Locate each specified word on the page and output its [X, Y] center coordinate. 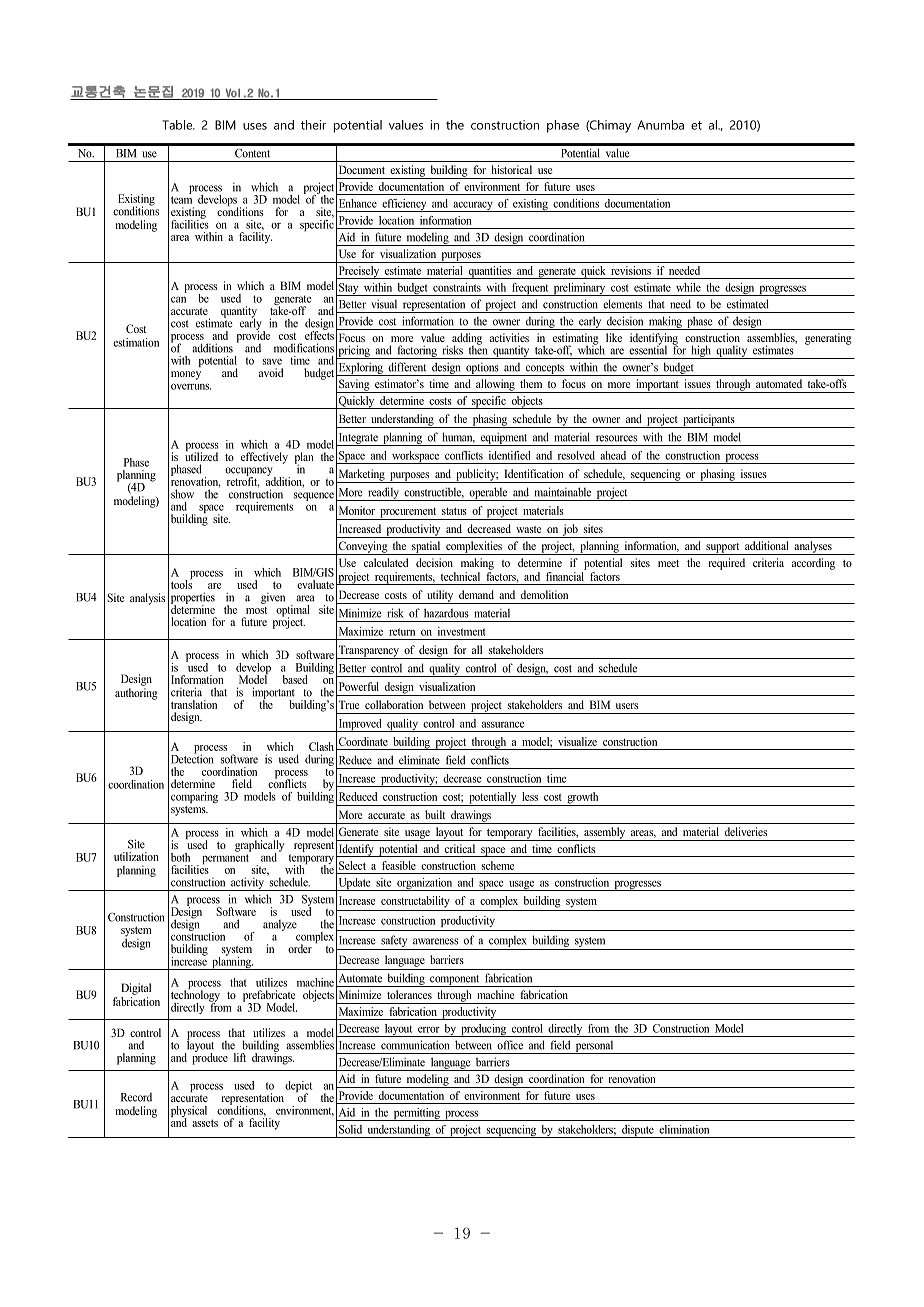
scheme [498, 865]
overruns [191, 386]
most [256, 610]
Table [178, 125]
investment [462, 631]
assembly [605, 834]
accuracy [473, 206]
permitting [416, 1114]
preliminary [579, 289]
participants [709, 421]
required [727, 564]
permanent [226, 857]
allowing [495, 386]
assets [205, 1123]
